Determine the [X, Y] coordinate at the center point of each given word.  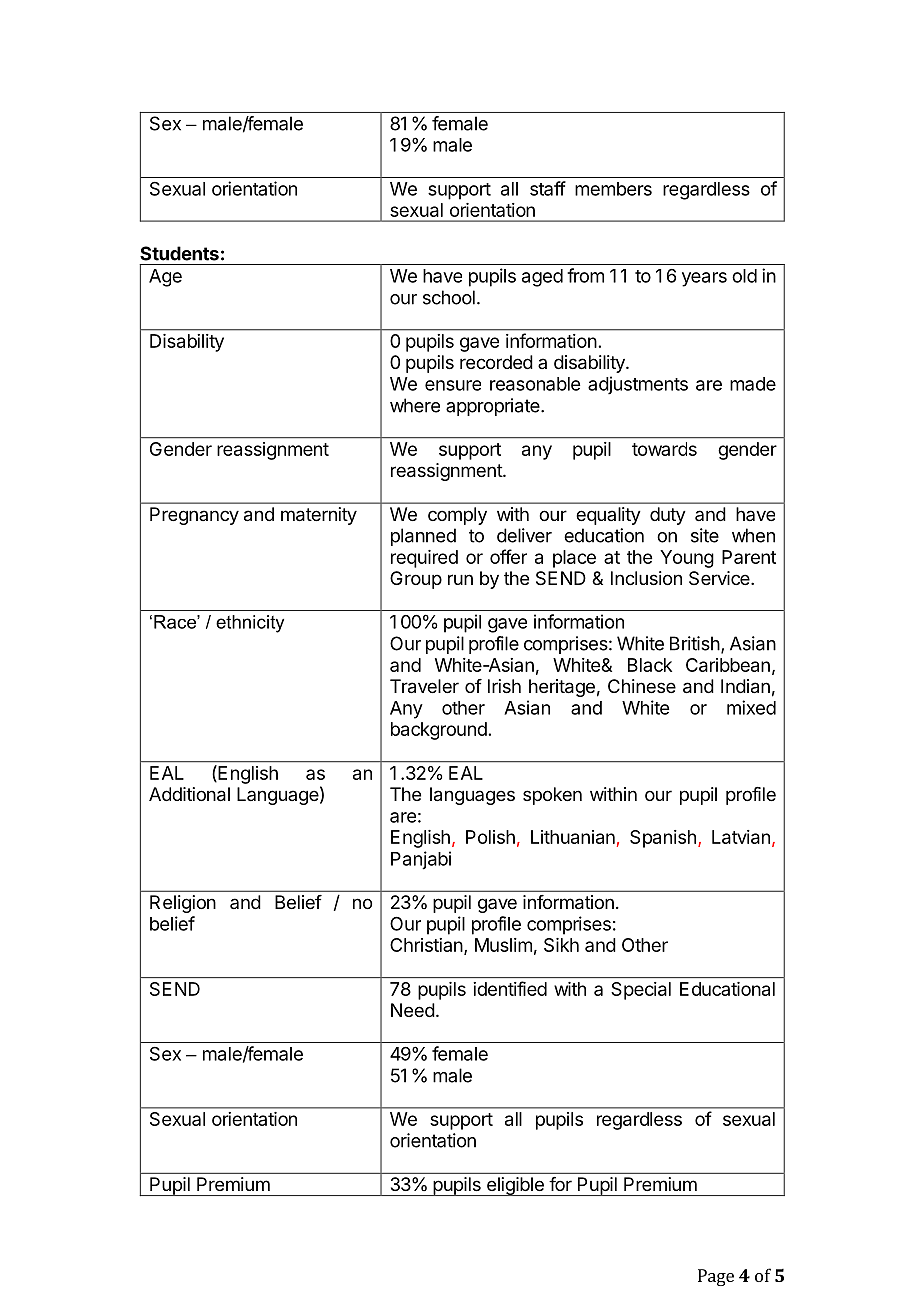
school [449, 297]
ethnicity [250, 624]
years [704, 279]
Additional [189, 794]
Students [179, 253]
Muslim [503, 945]
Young [687, 559]
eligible [515, 1186]
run [460, 579]
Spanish [663, 839]
